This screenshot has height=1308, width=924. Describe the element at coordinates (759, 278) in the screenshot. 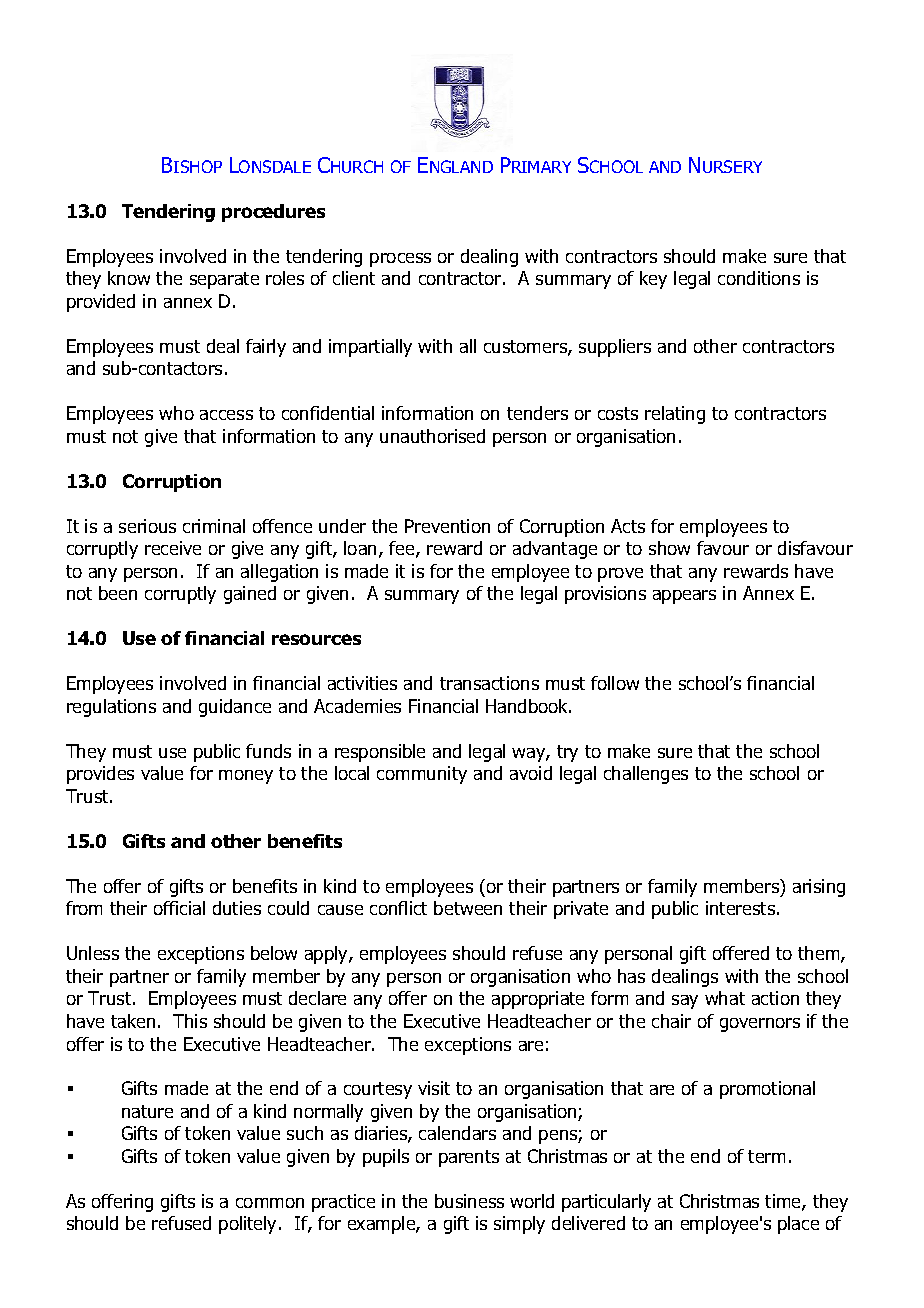

I see `conditions` at that location.
